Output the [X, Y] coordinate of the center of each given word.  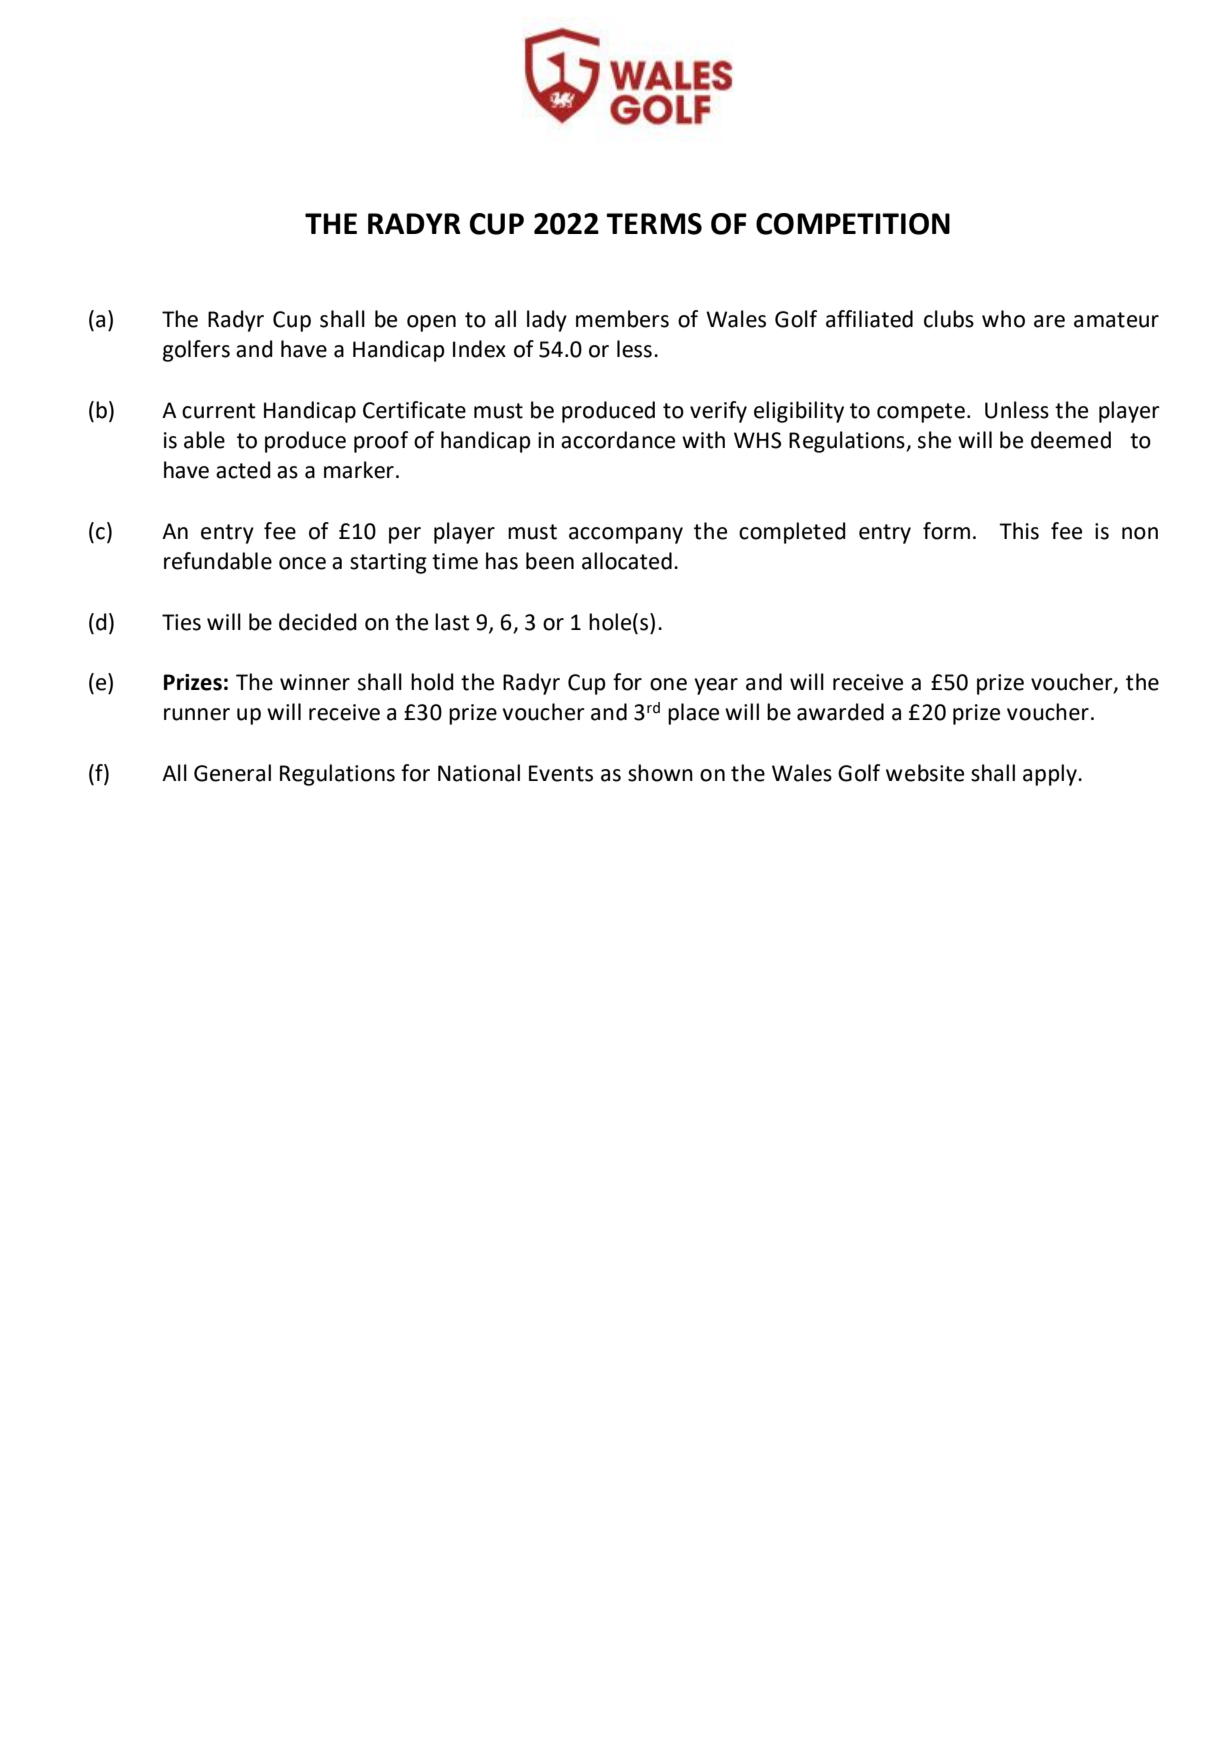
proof [381, 442]
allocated [627, 561]
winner [315, 682]
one [668, 684]
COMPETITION [853, 224]
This [1019, 531]
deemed [1071, 440]
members [622, 319]
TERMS [654, 224]
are [1049, 321]
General [232, 773]
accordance [618, 440]
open [431, 323]
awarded [840, 712]
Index [479, 349]
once [302, 563]
